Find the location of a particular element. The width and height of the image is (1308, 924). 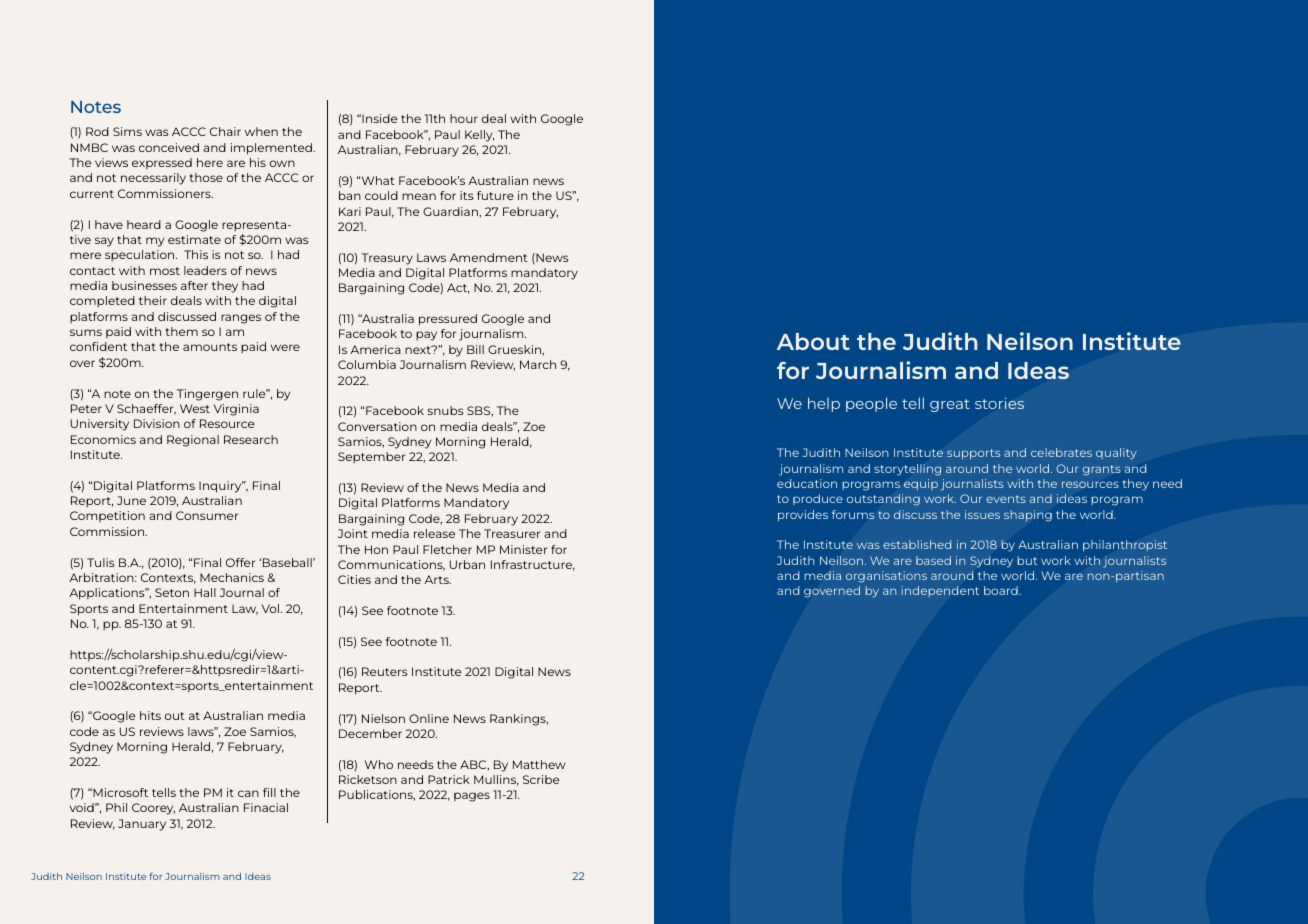

March is located at coordinates (538, 364).
